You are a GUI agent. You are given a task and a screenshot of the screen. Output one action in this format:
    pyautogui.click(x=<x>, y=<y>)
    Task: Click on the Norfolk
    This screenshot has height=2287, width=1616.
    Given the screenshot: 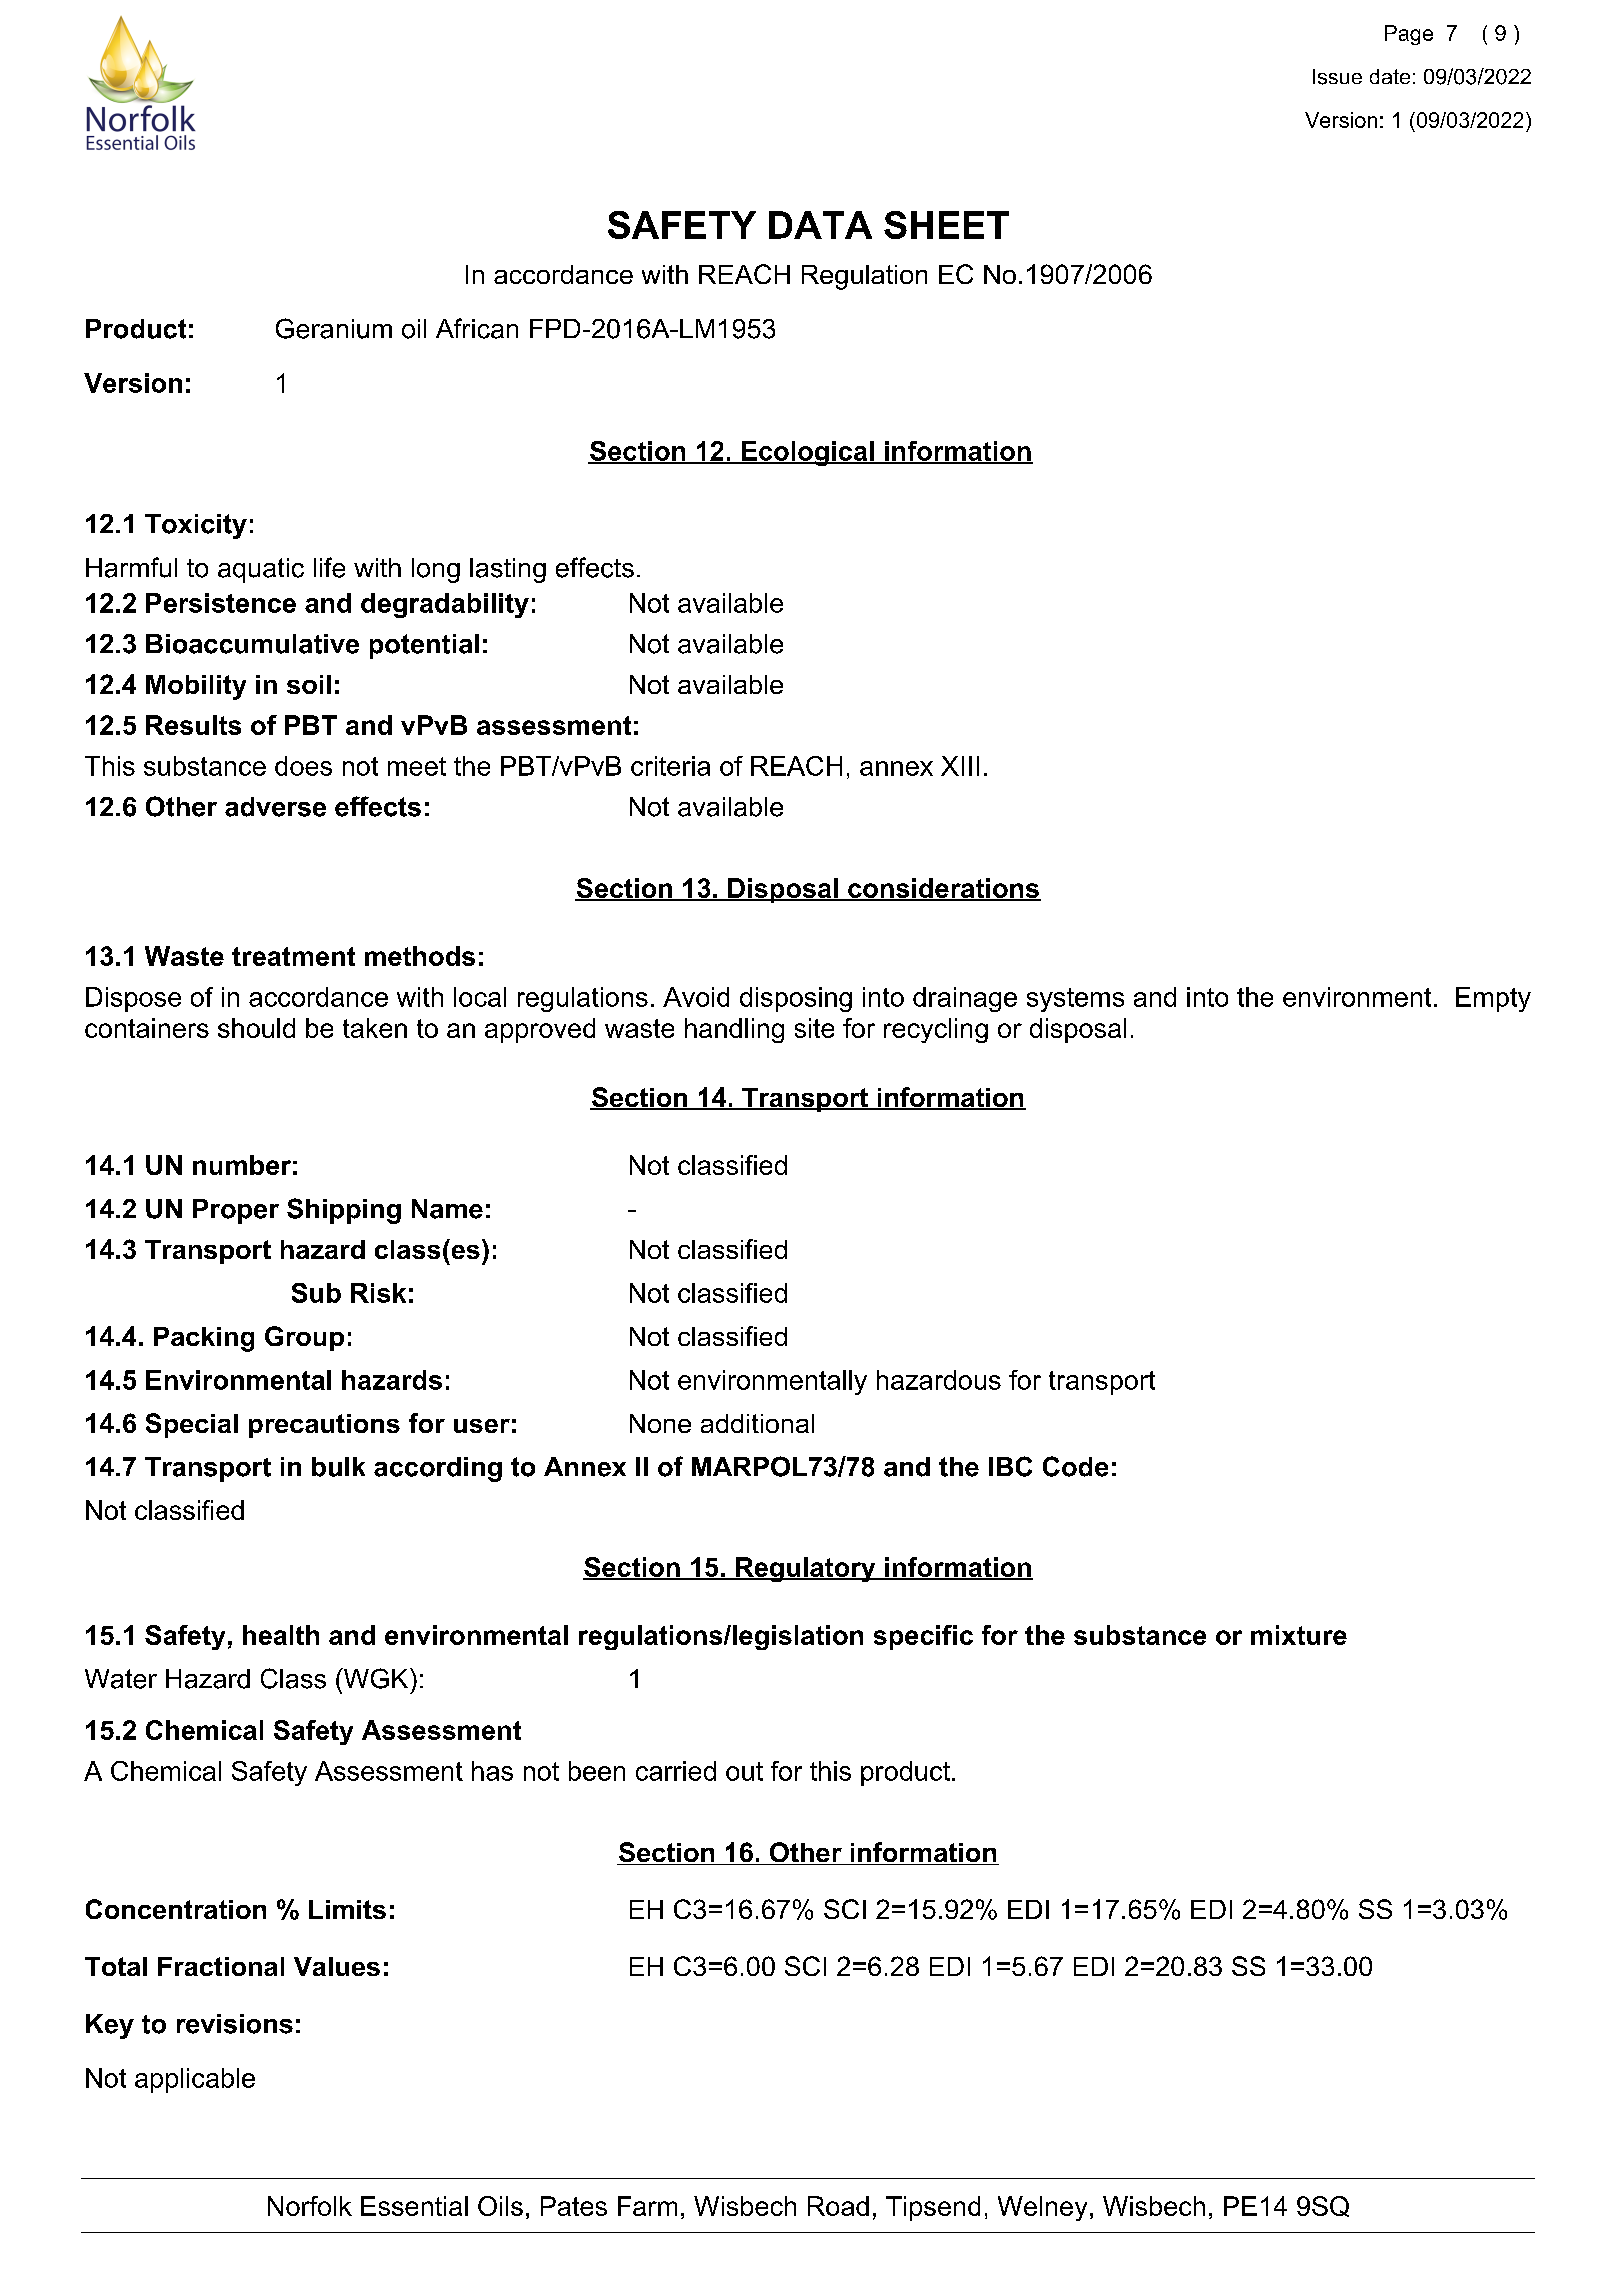 What is the action you would take?
    pyautogui.click(x=310, y=2206)
